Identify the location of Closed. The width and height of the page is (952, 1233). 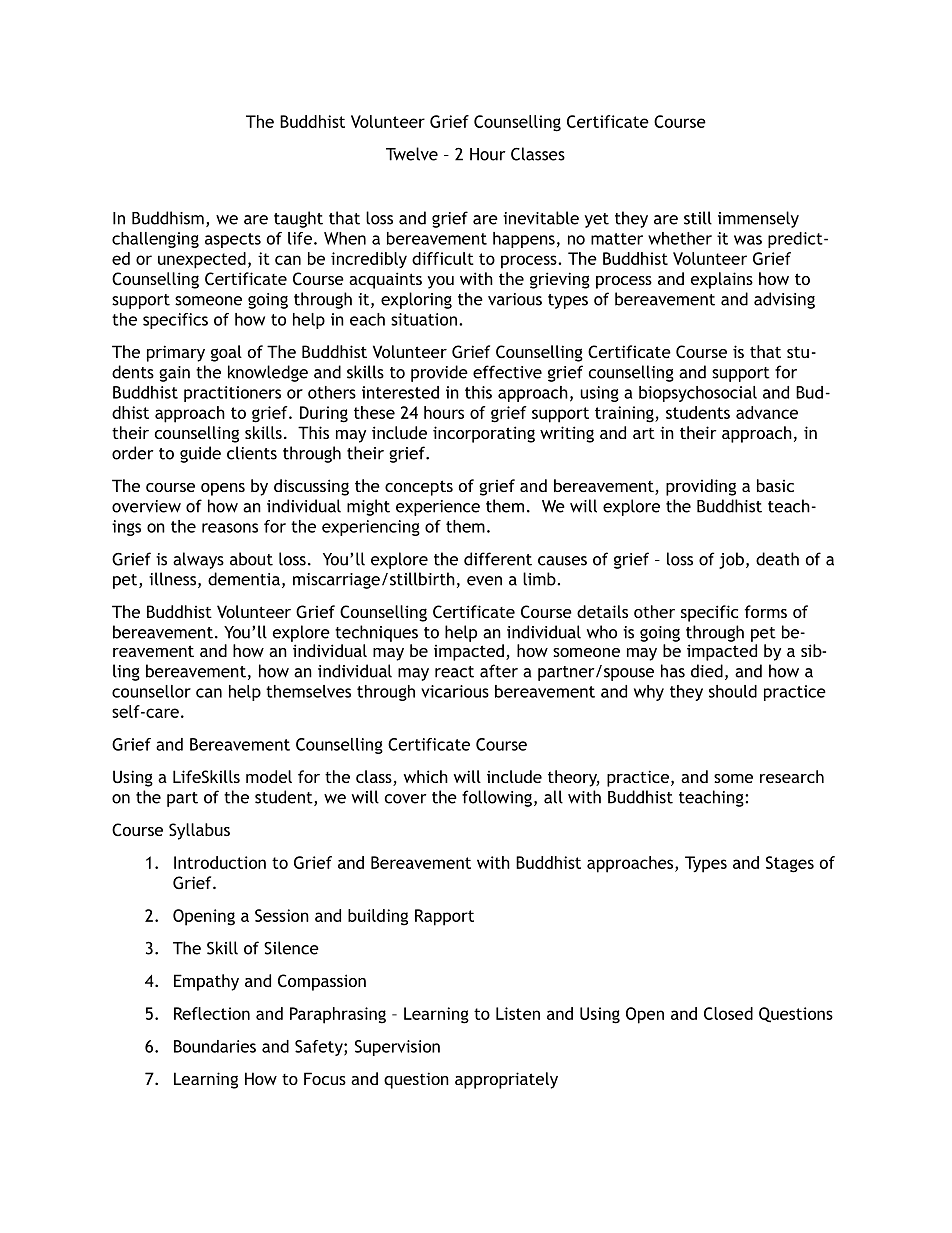
(728, 1013).
